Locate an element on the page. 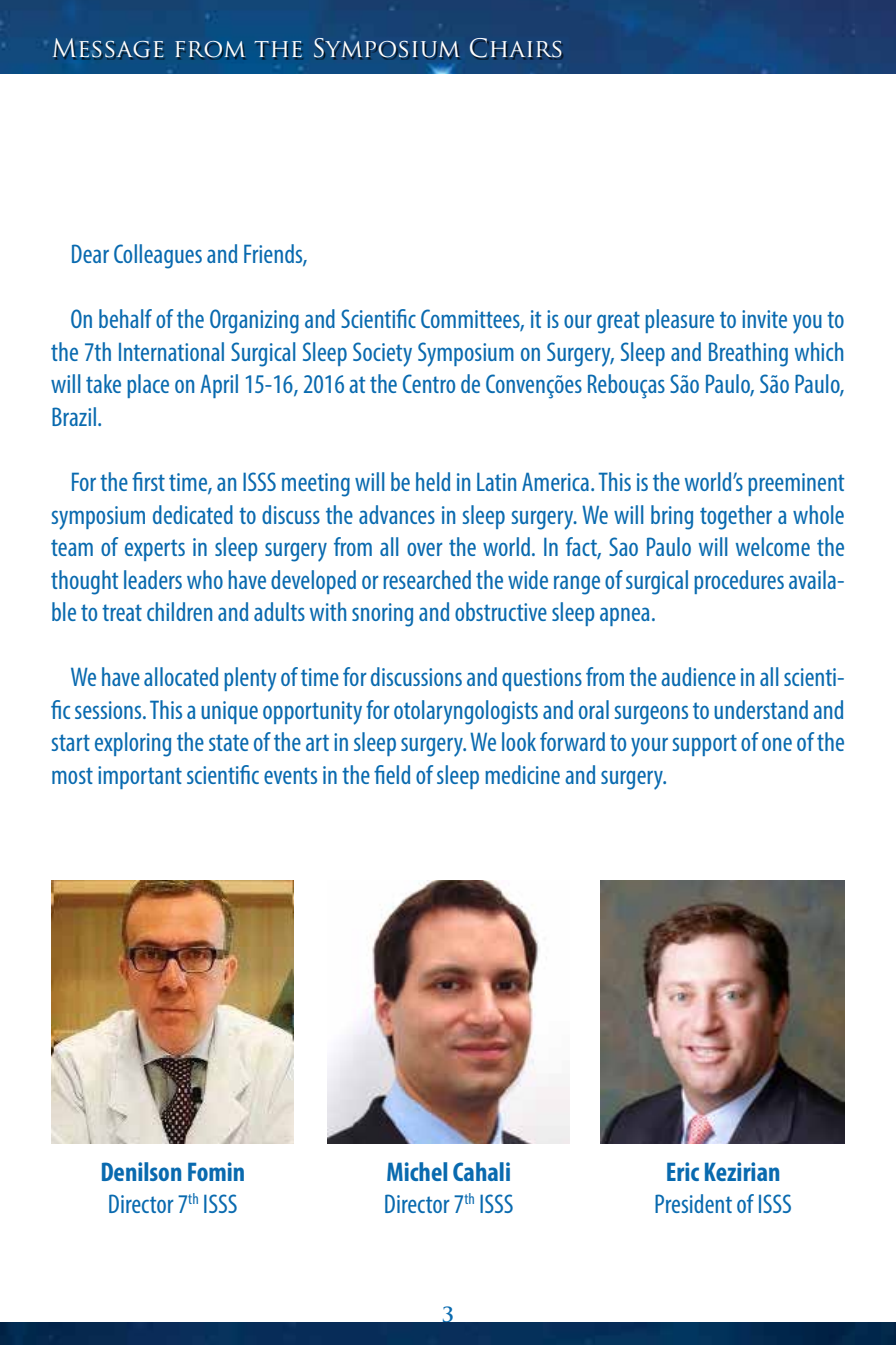 The width and height of the page is (896, 1345). Chairs is located at coordinates (515, 48).
